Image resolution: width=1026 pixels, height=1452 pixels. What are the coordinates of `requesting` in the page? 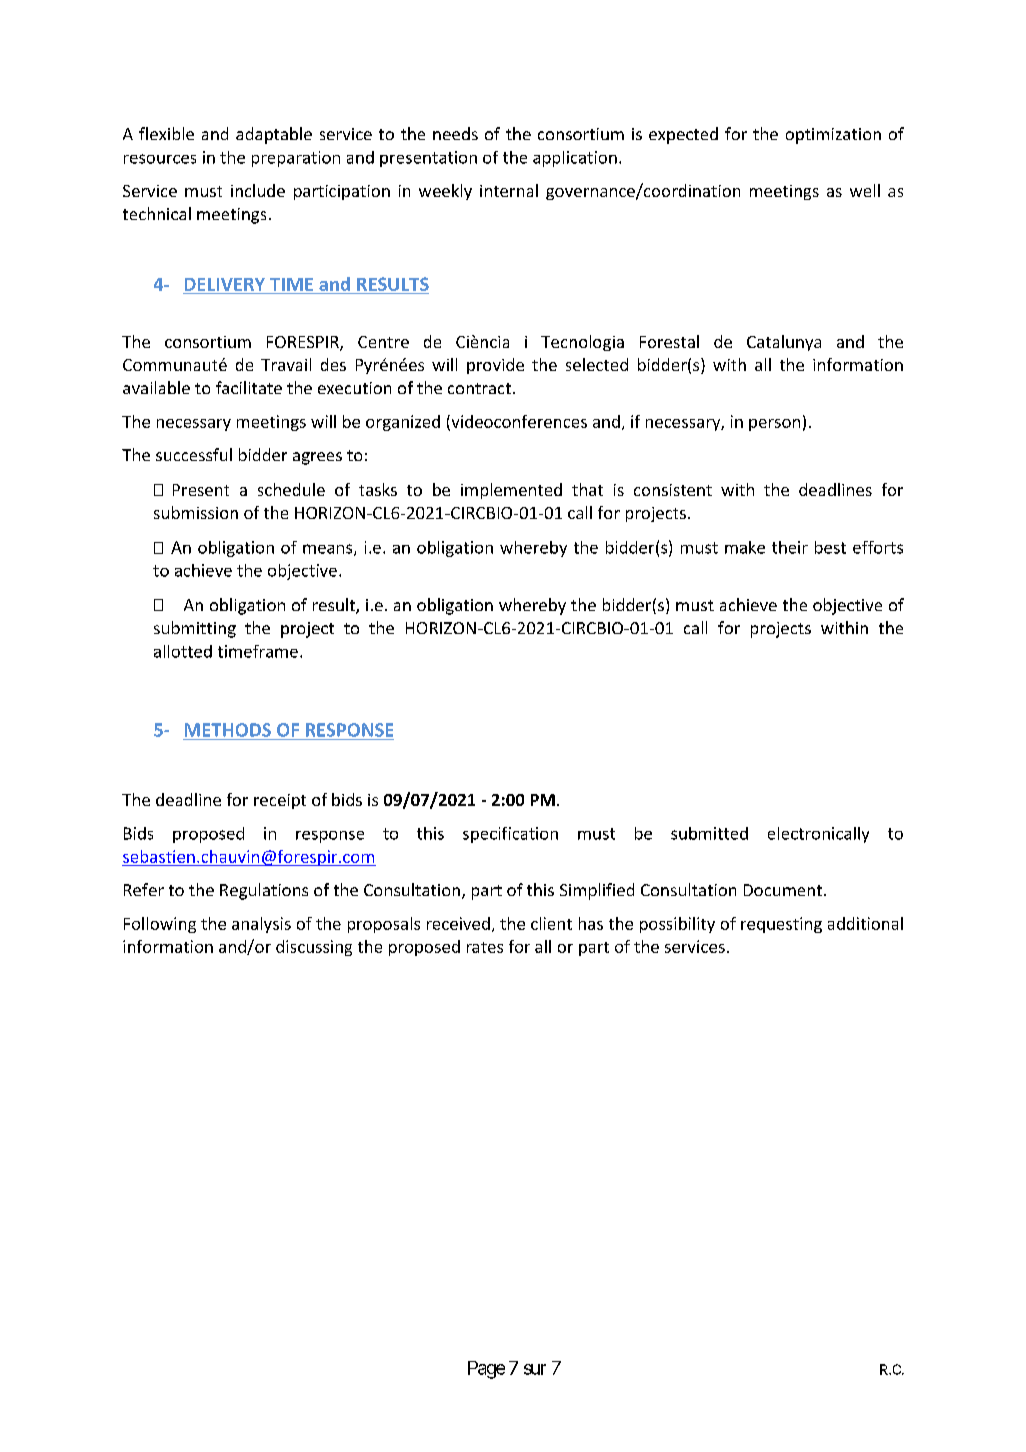 It's located at (781, 925).
